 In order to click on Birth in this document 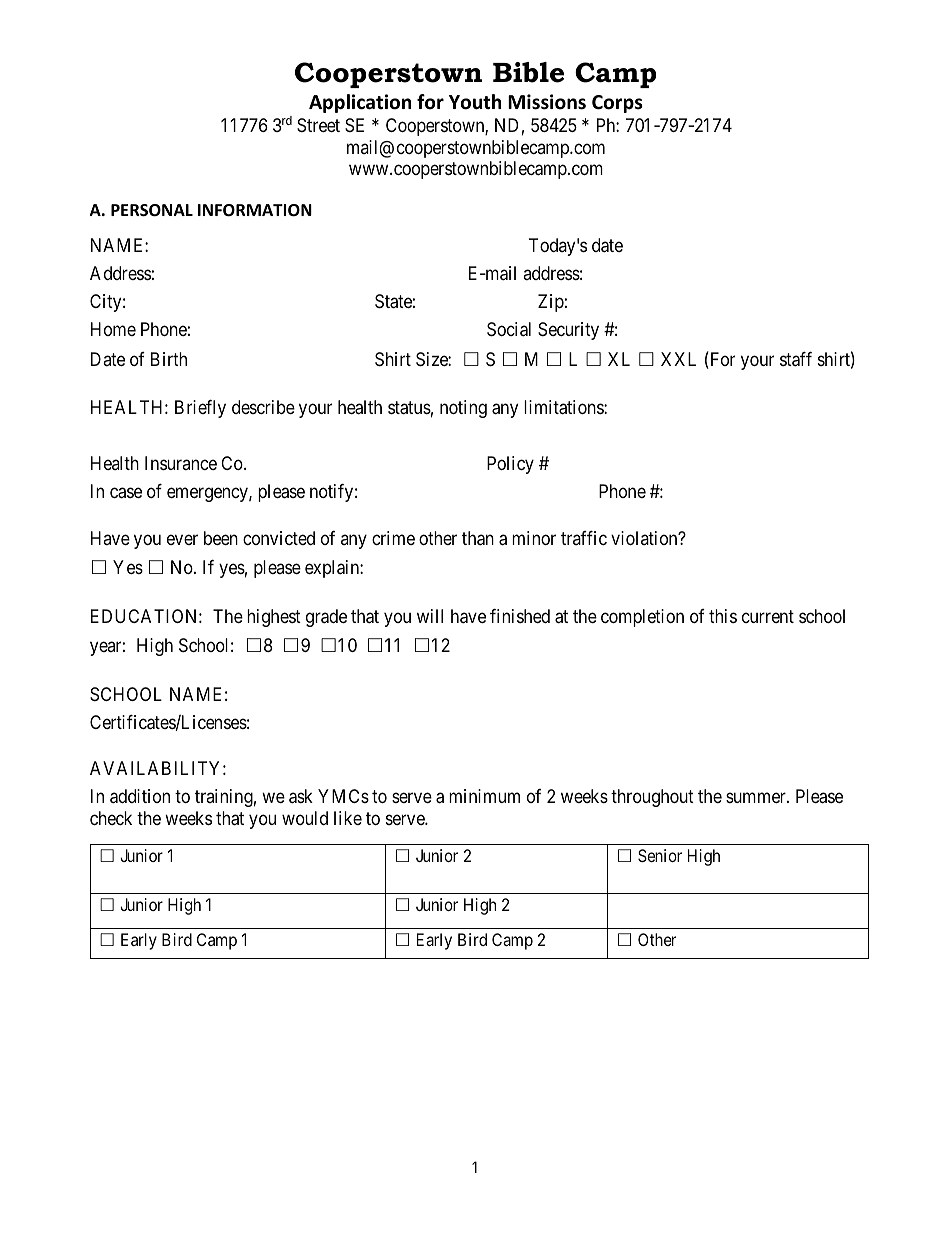, I will do `click(169, 359)`.
